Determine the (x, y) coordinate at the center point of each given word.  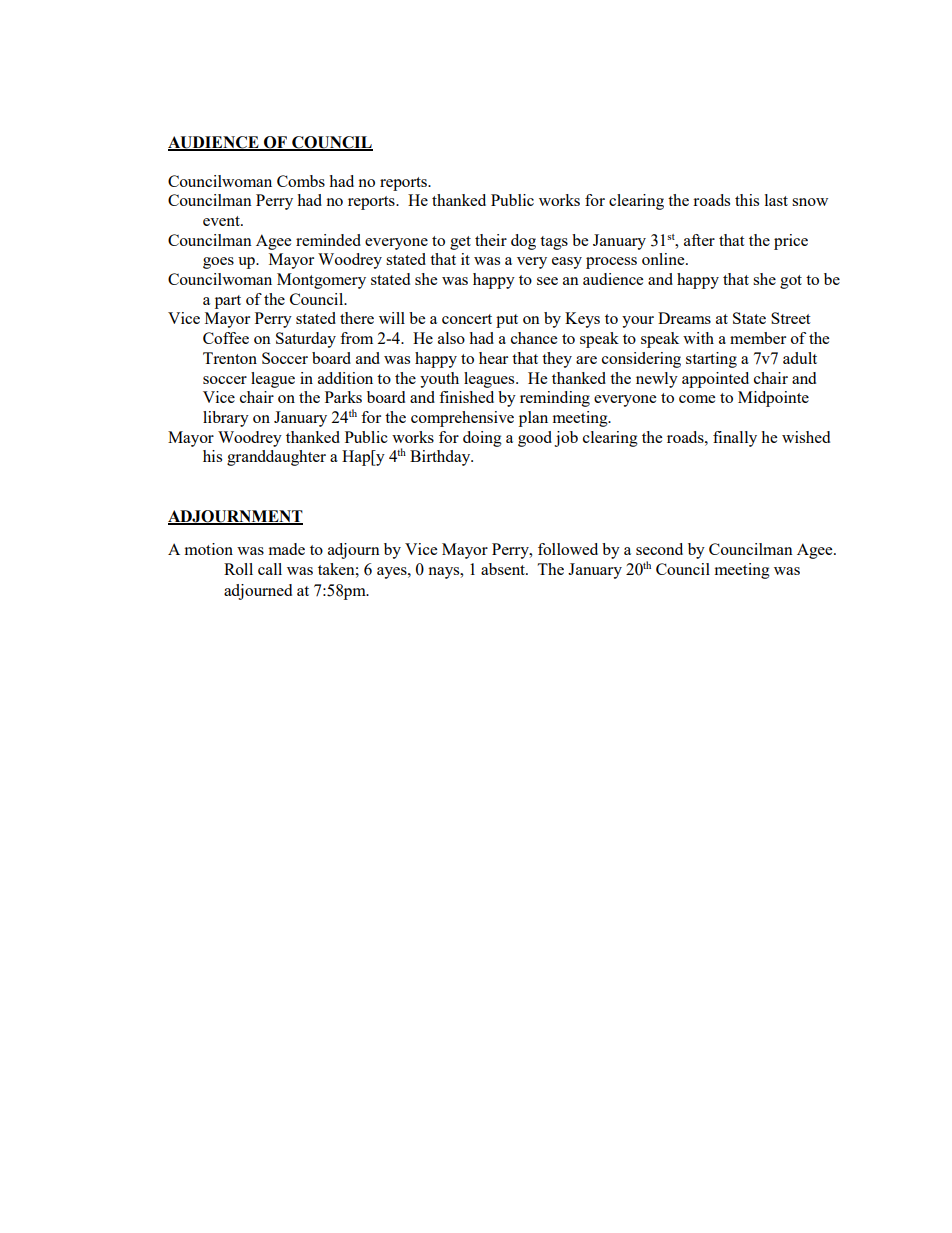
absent (504, 569)
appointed (715, 380)
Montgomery (321, 281)
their (491, 240)
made (287, 549)
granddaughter (276, 458)
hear (493, 358)
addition (345, 378)
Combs (301, 181)
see (547, 281)
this (747, 200)
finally (735, 439)
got (791, 282)
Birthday (441, 458)
